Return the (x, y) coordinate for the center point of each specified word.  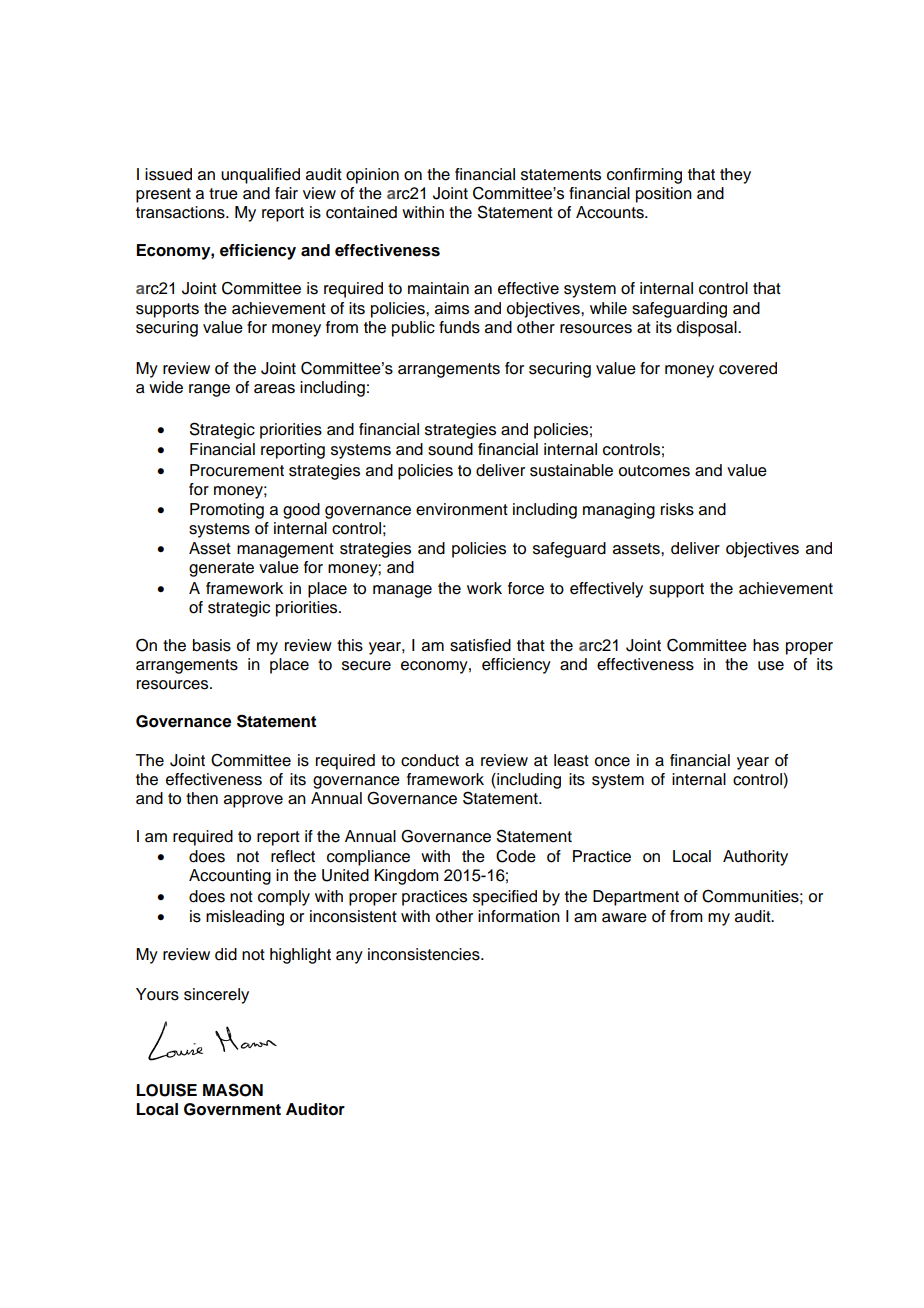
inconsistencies (425, 954)
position (664, 195)
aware (624, 918)
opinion (372, 176)
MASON (233, 1090)
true (223, 194)
